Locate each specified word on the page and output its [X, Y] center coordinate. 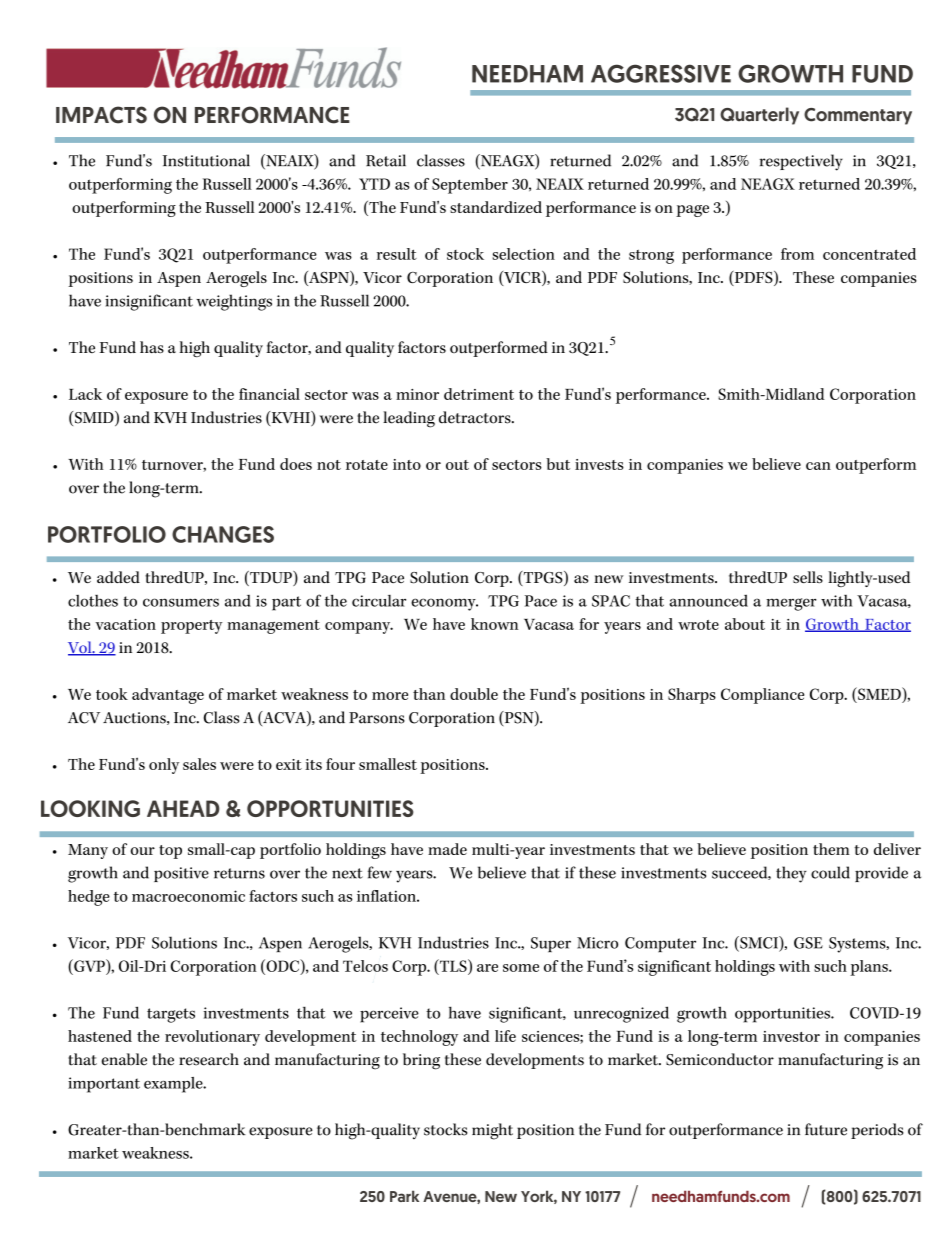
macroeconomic [188, 896]
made [447, 849]
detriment [479, 394]
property [191, 627]
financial [269, 394]
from [797, 254]
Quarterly [759, 116]
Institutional [206, 160]
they [791, 874]
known [494, 624]
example [174, 1085]
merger [791, 604]
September [470, 186]
